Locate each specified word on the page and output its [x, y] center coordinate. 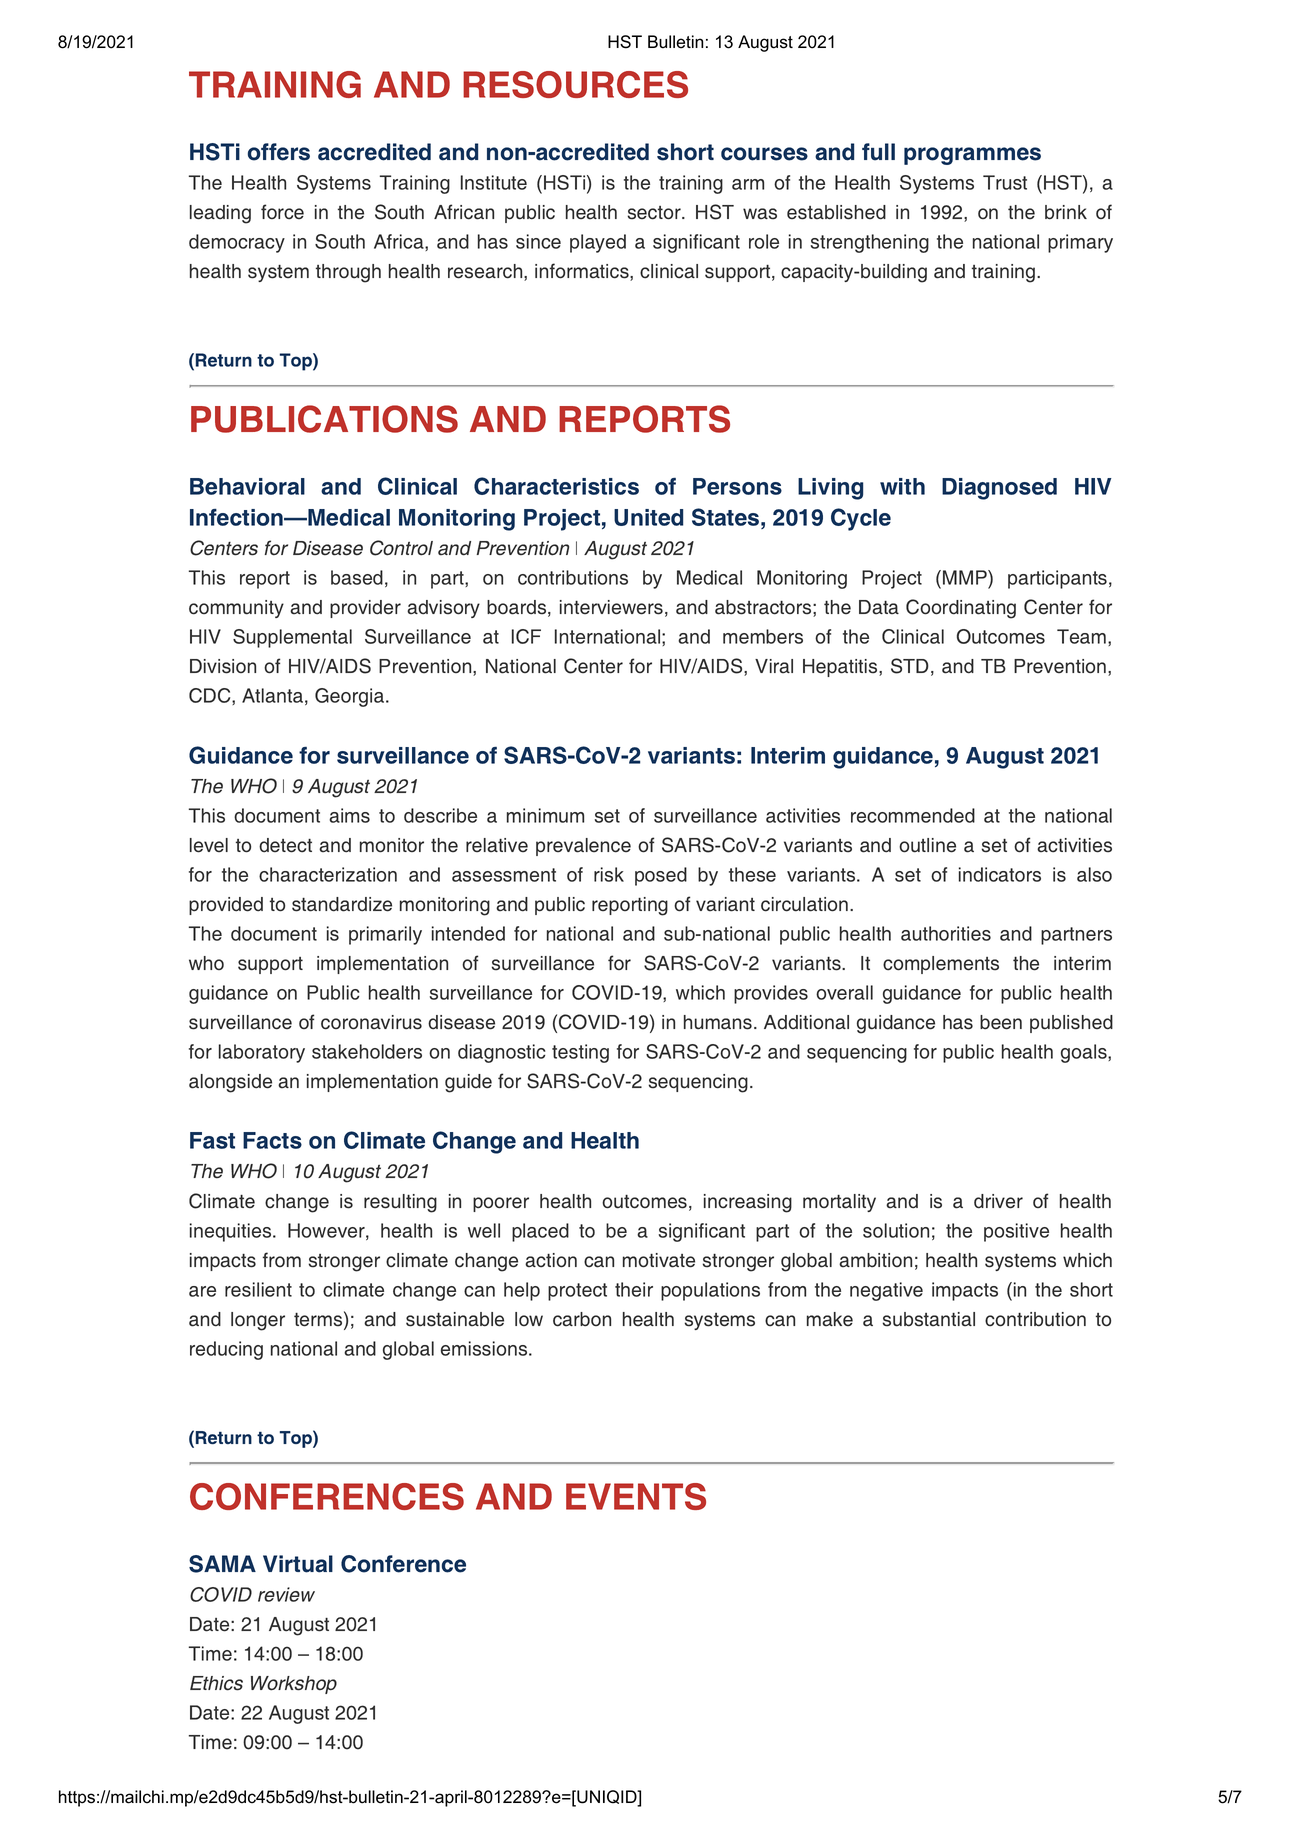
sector [655, 213]
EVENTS [636, 1496]
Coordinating [961, 609]
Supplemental [292, 638]
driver [998, 1201]
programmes [972, 156]
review [286, 1594]
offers [279, 152]
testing [580, 1053]
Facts [272, 1140]
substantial [929, 1319]
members [763, 636]
